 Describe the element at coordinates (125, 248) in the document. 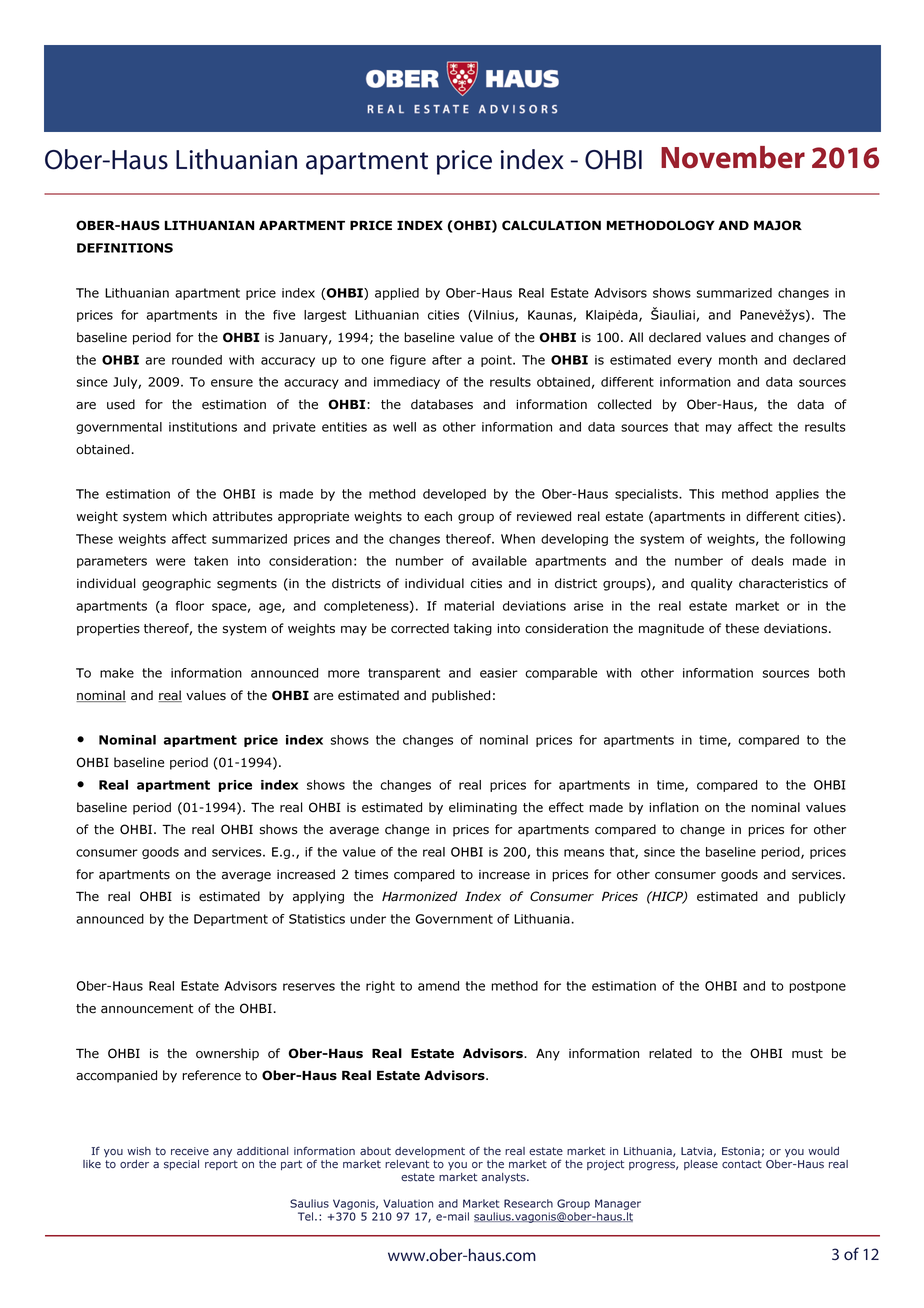

I see `DEFINITIONS` at that location.
